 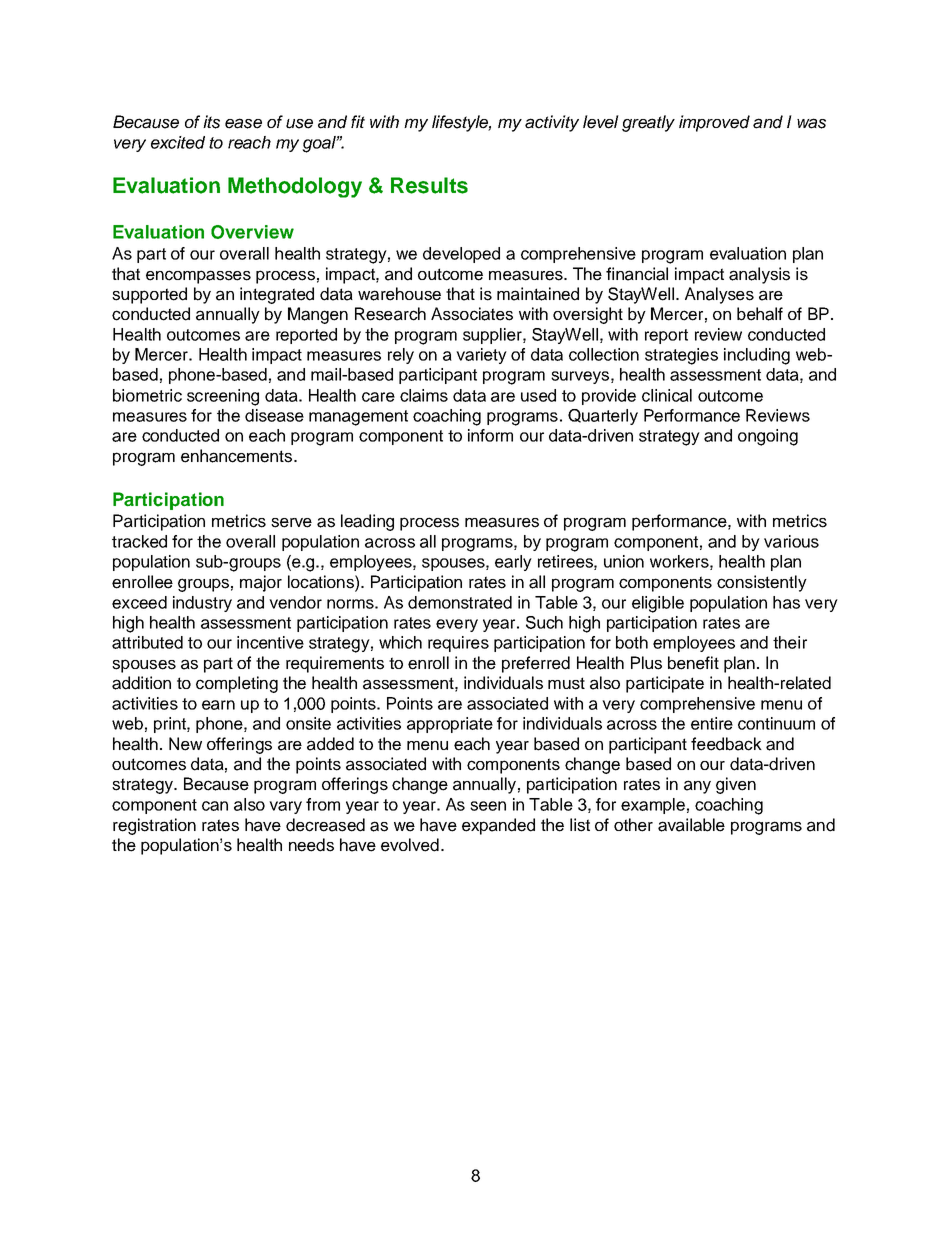 What do you see at coordinates (277, 295) in the screenshot?
I see `integrated` at bounding box center [277, 295].
